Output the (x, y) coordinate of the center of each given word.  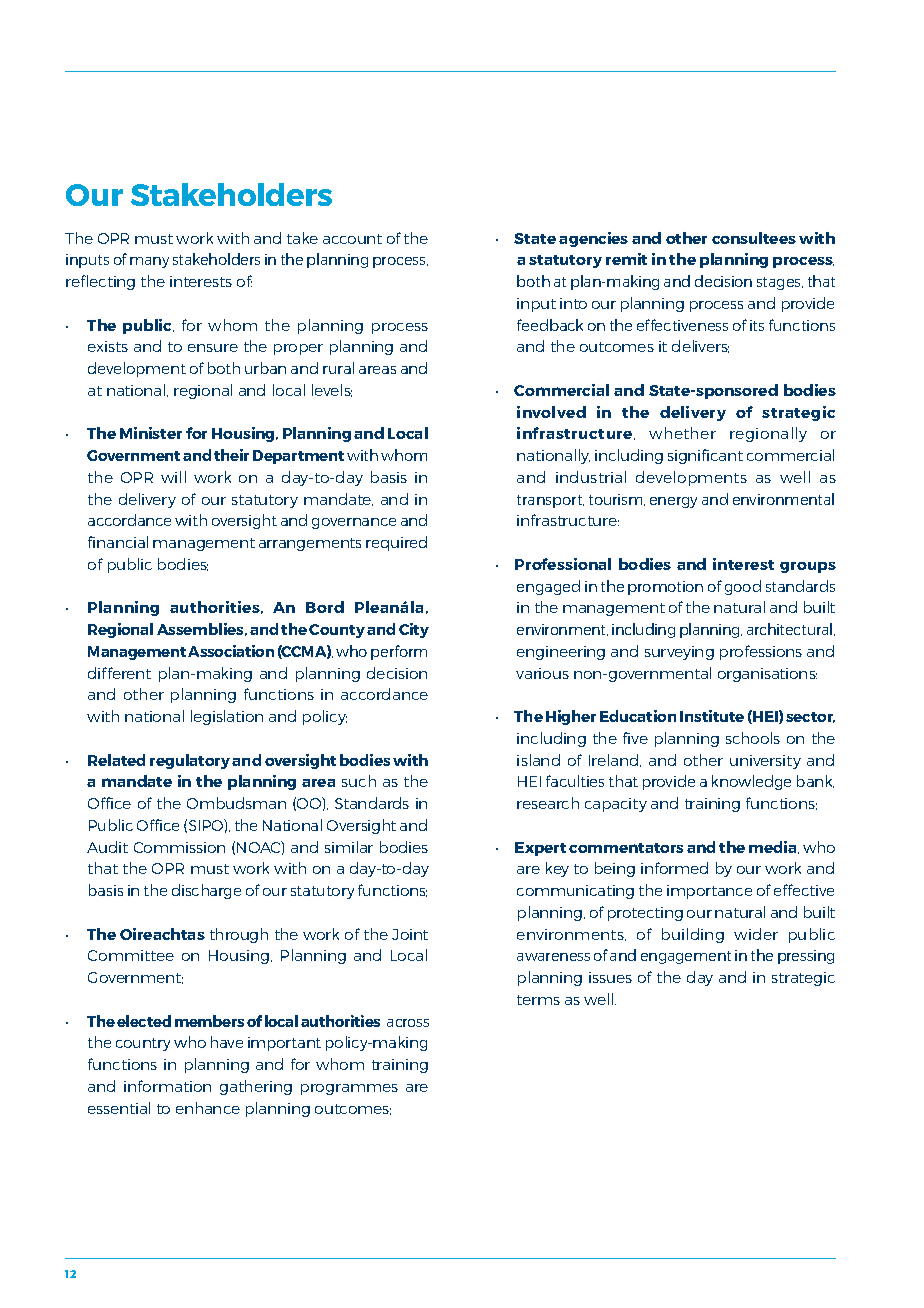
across (408, 1023)
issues (610, 977)
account (352, 239)
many (149, 262)
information (167, 1086)
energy (673, 502)
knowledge (751, 782)
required (396, 543)
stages (780, 283)
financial (118, 542)
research (548, 803)
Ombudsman (236, 803)
